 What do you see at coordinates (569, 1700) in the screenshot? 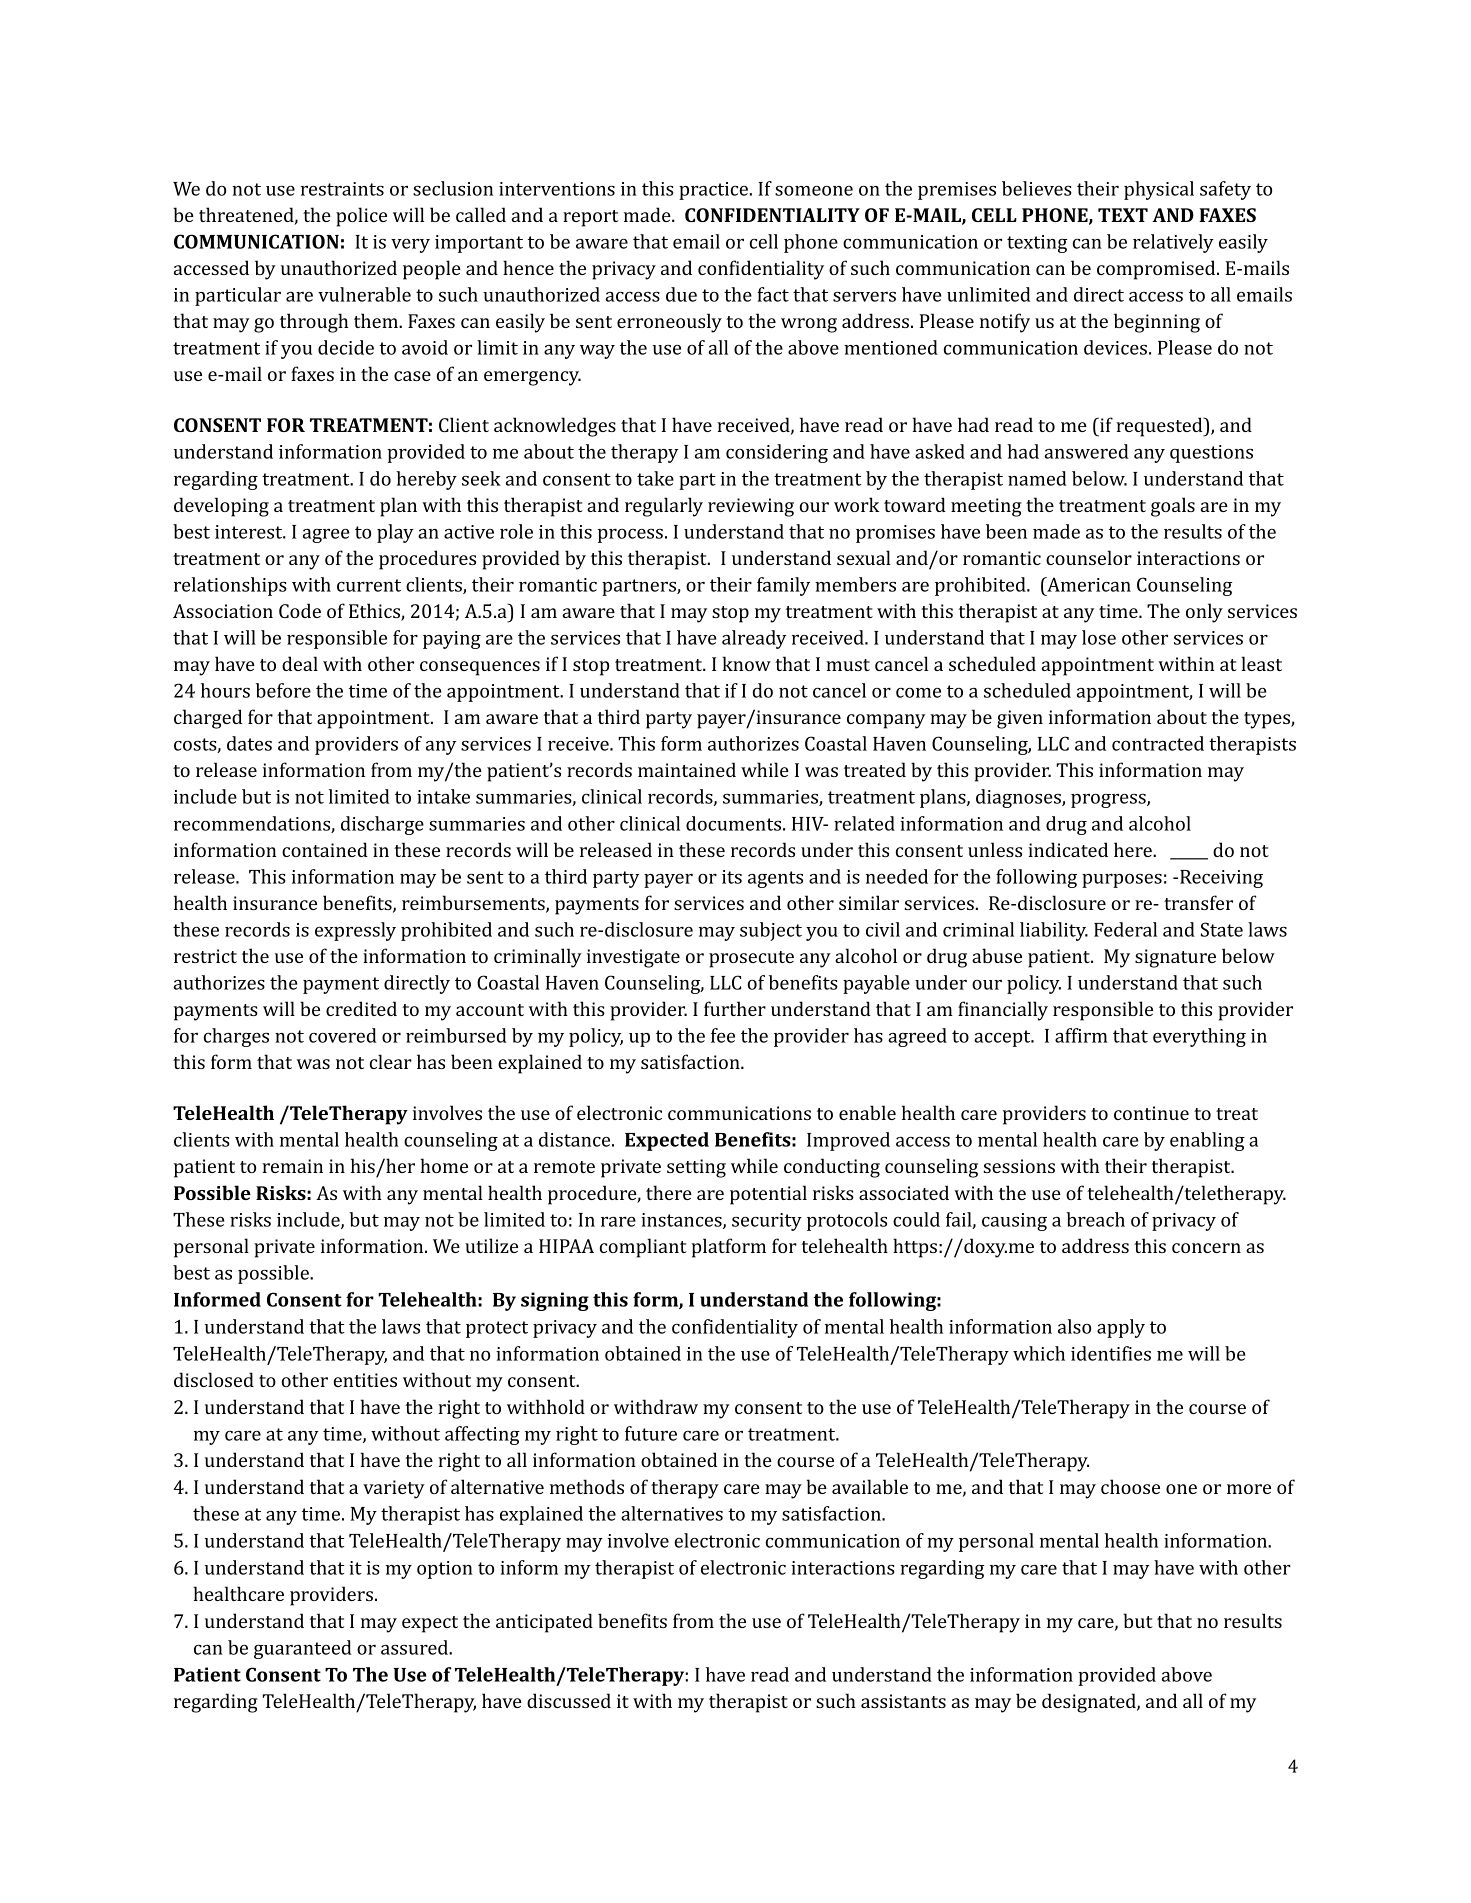
I see `discussed` at bounding box center [569, 1700].
